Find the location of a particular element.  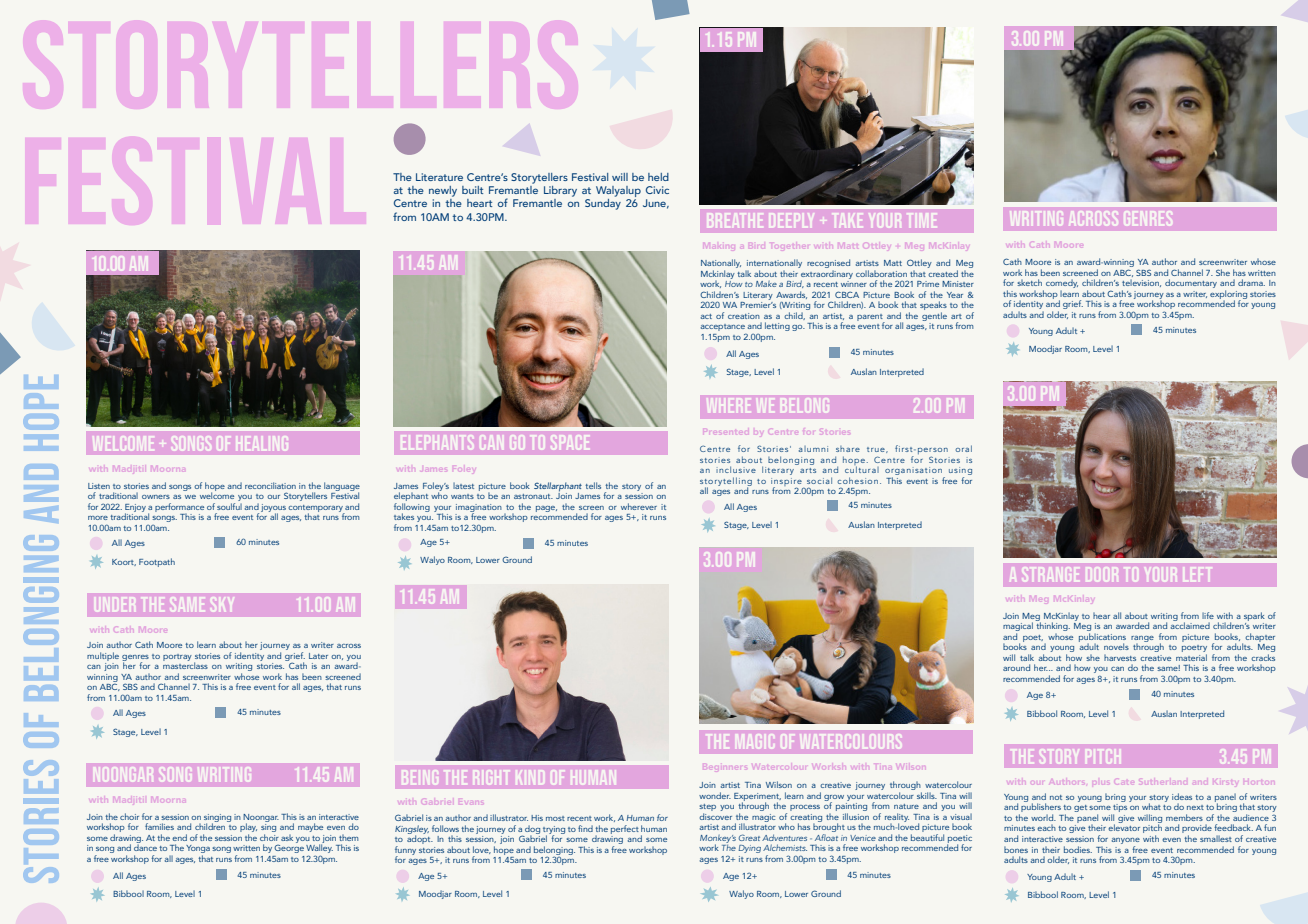

thinking is located at coordinates (1053, 625).
